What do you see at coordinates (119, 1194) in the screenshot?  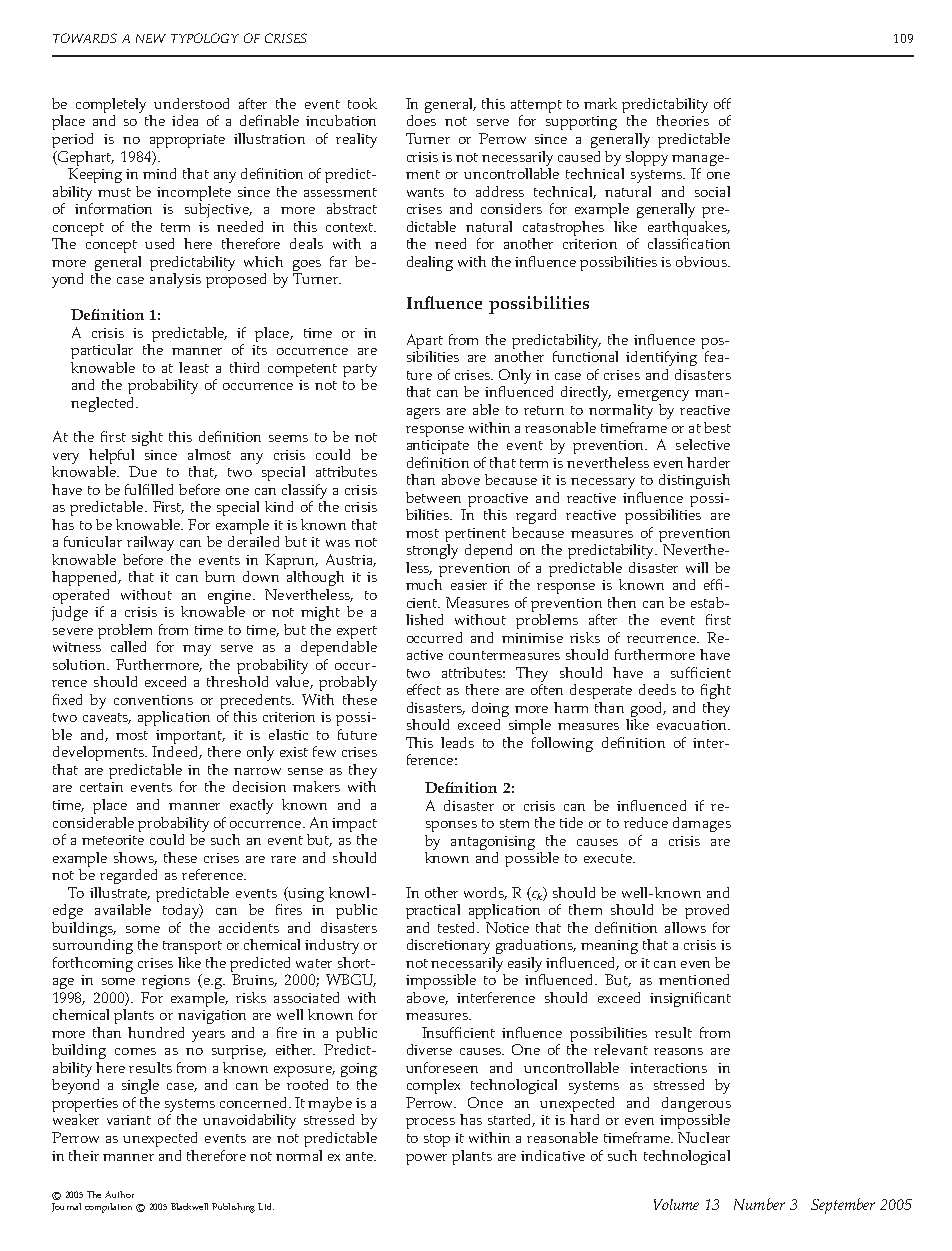 I see `Author` at bounding box center [119, 1194].
